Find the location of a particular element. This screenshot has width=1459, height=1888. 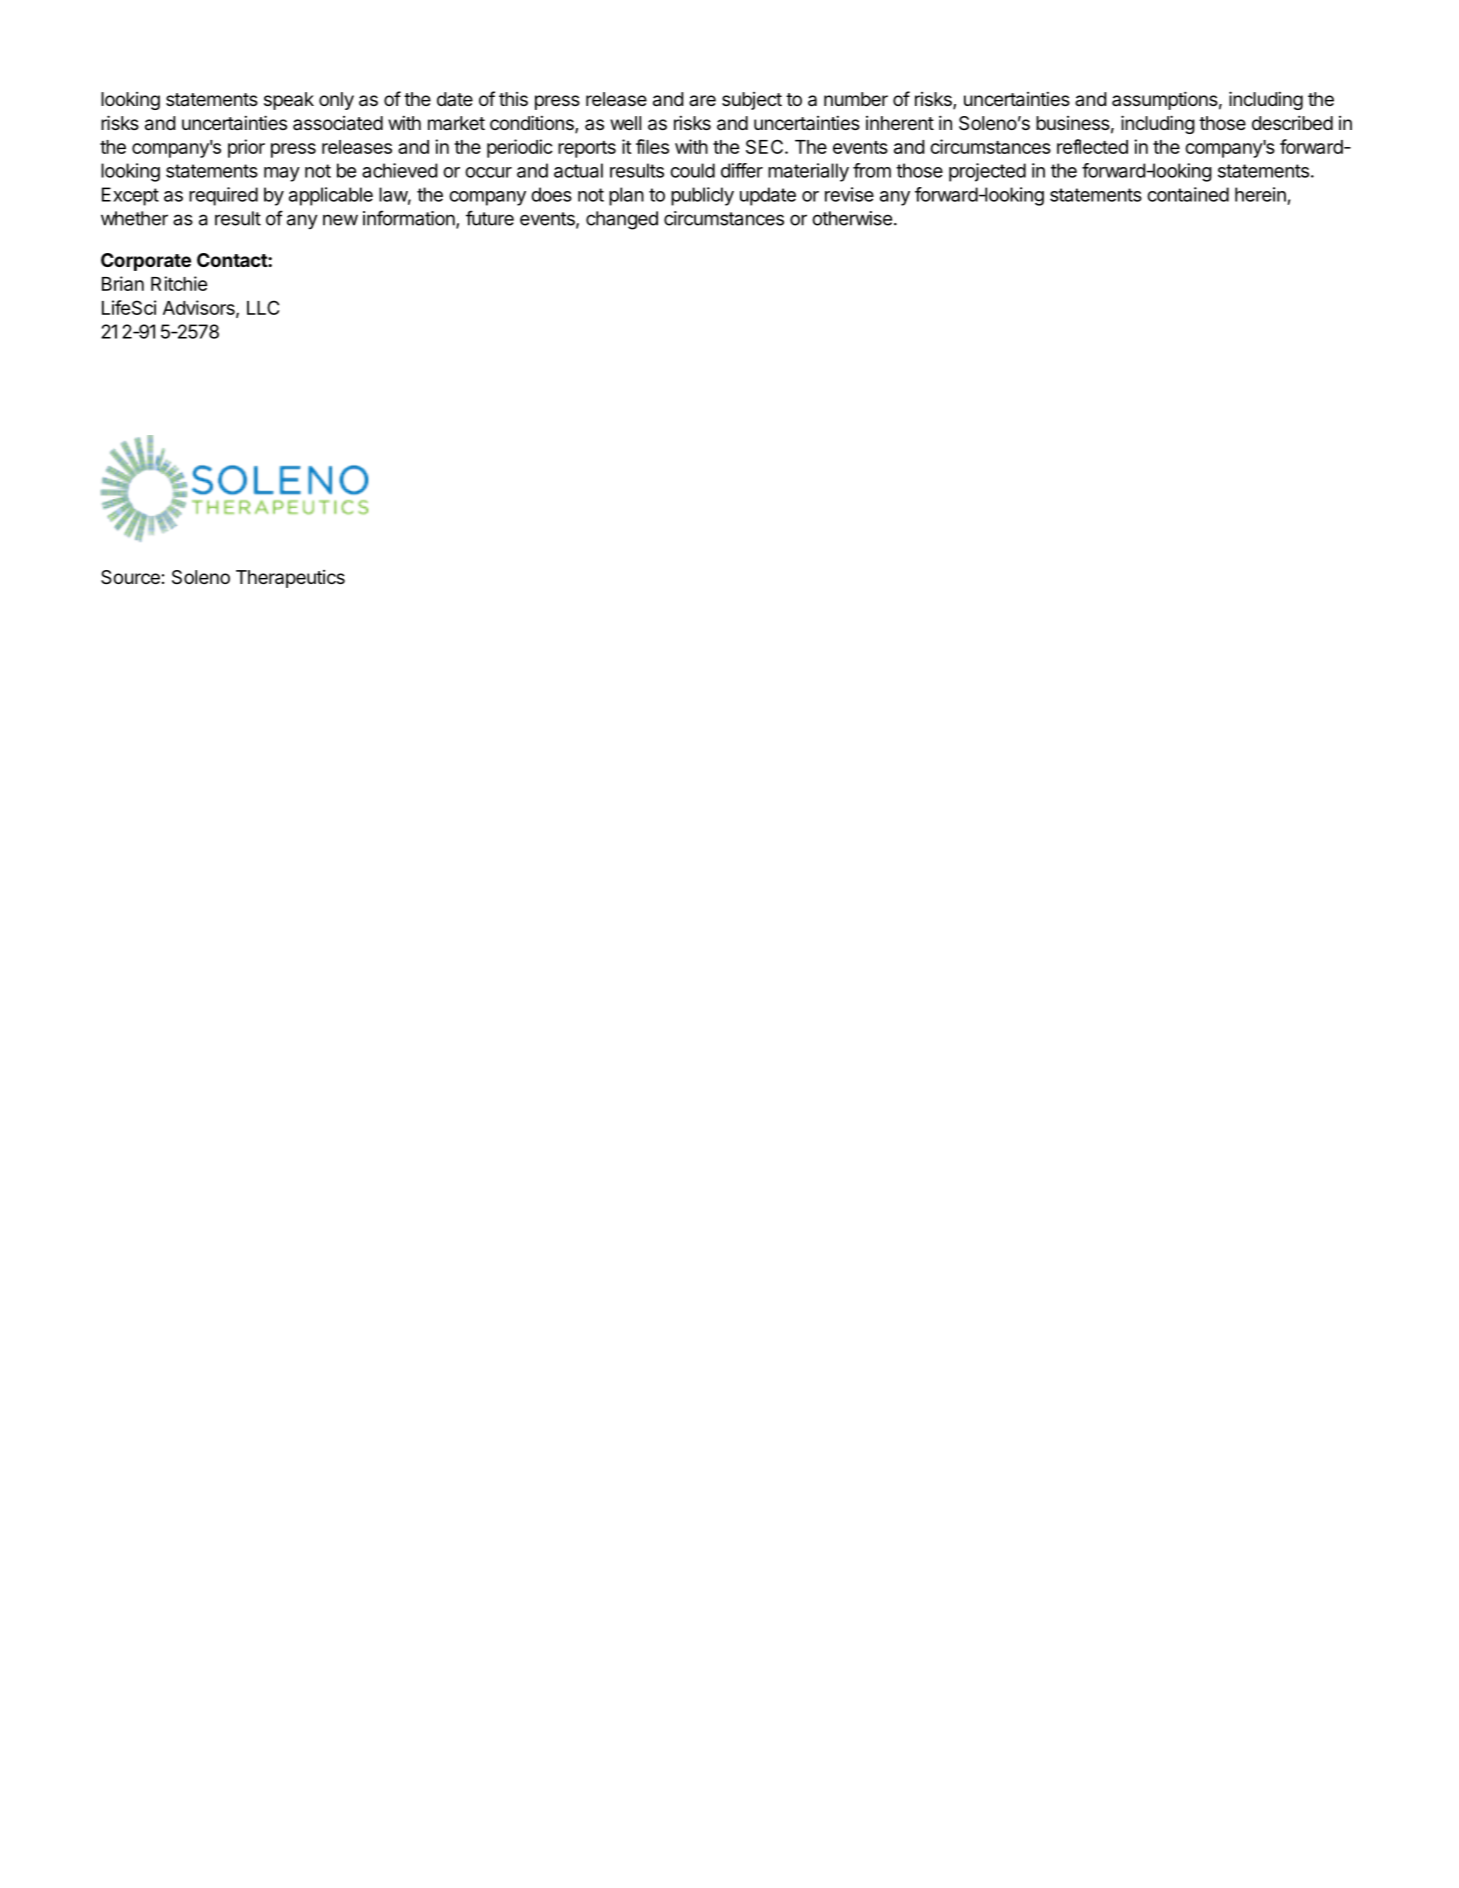

changed is located at coordinates (622, 220).
